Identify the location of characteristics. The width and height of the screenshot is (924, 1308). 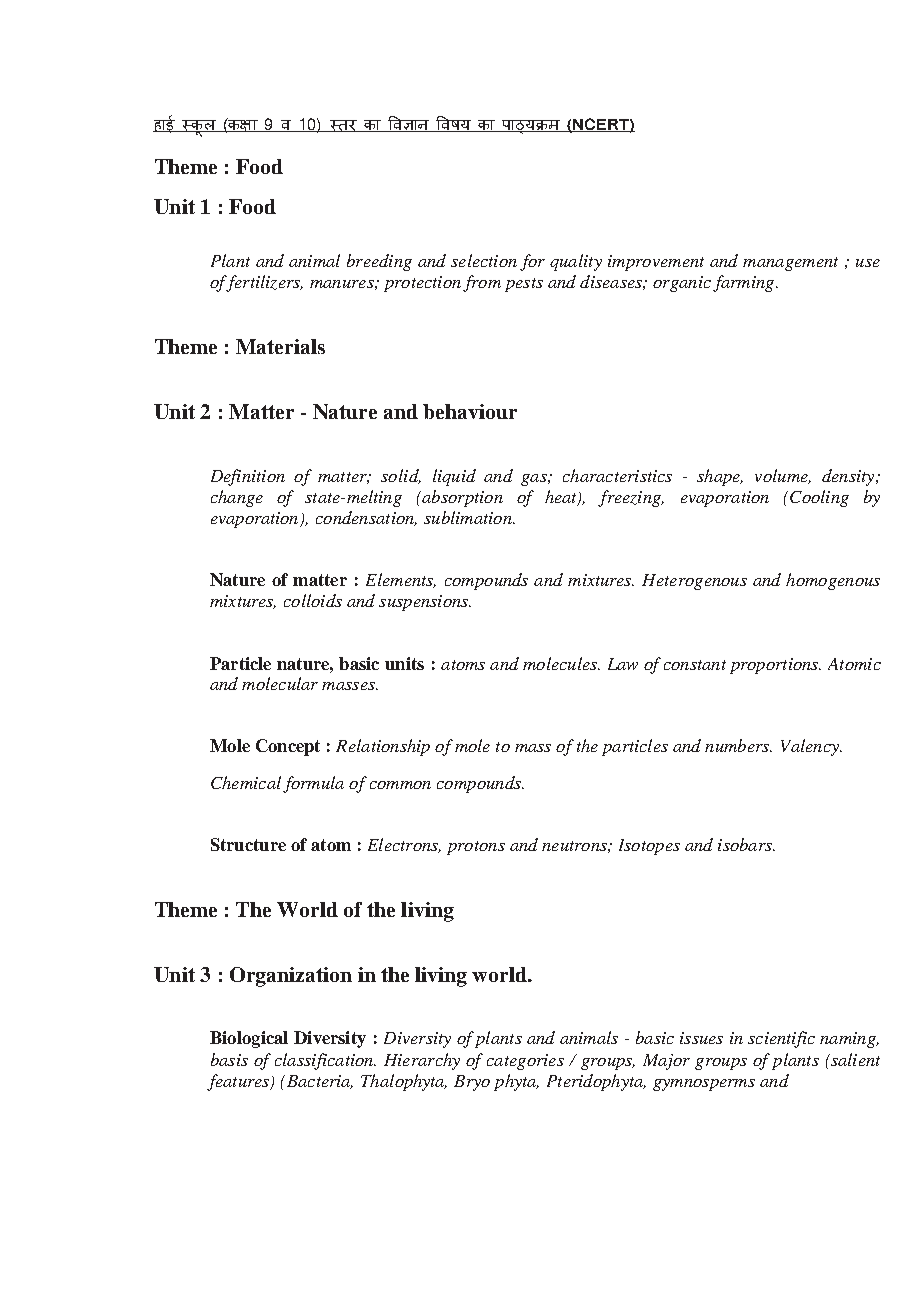
(617, 475).
